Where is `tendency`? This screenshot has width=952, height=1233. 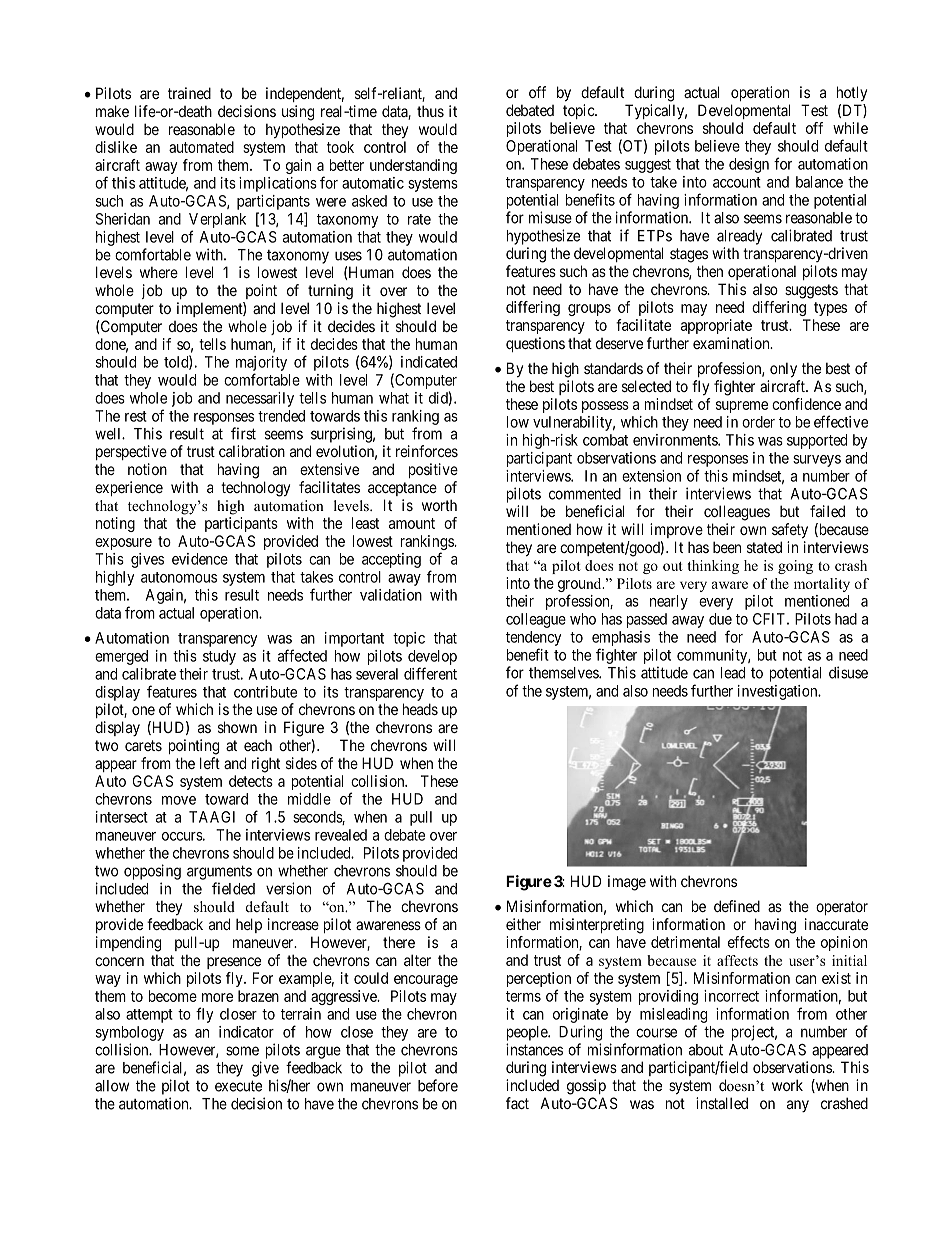 tendency is located at coordinates (534, 638).
